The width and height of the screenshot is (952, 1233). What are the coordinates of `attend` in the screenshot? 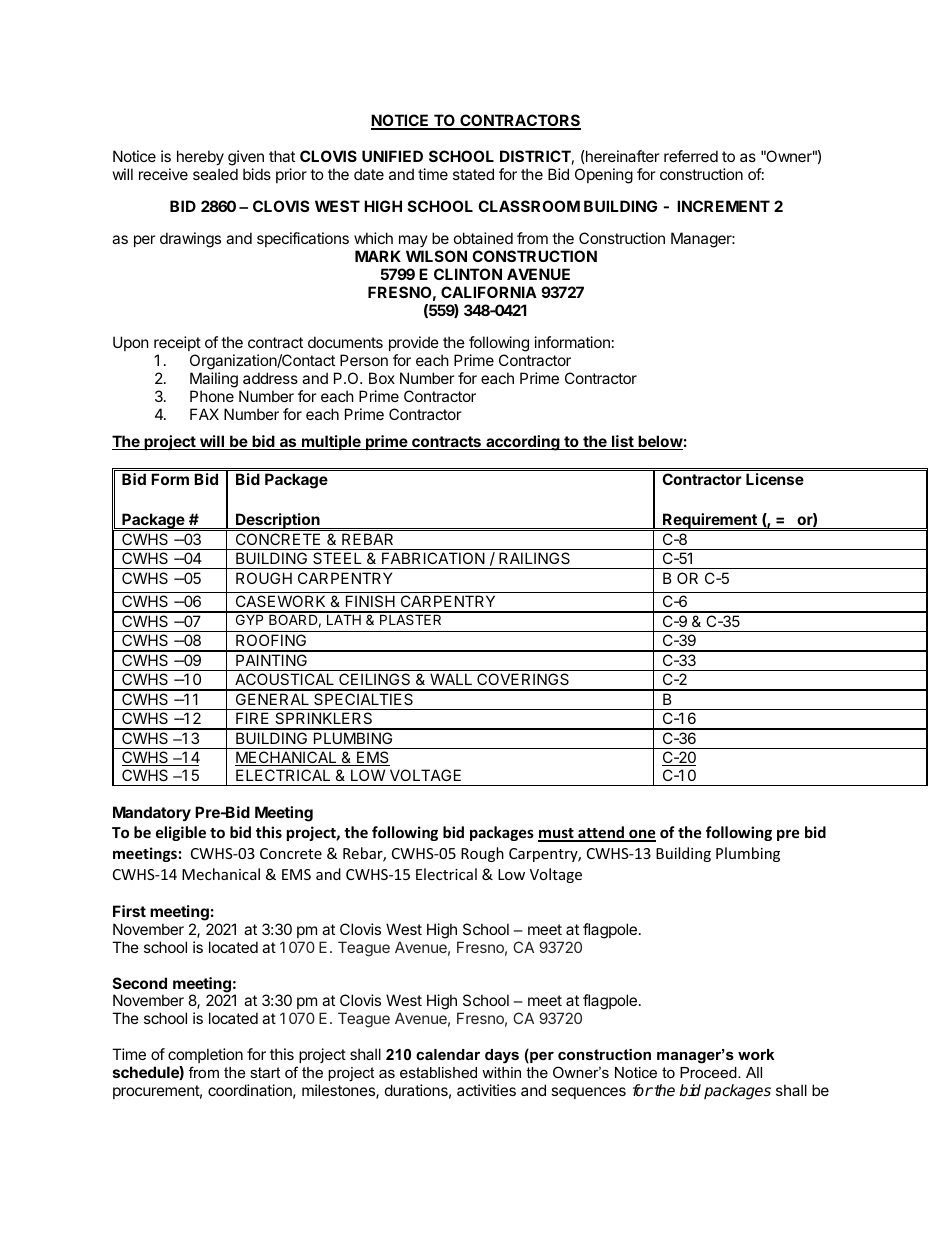 It's located at (601, 833).
